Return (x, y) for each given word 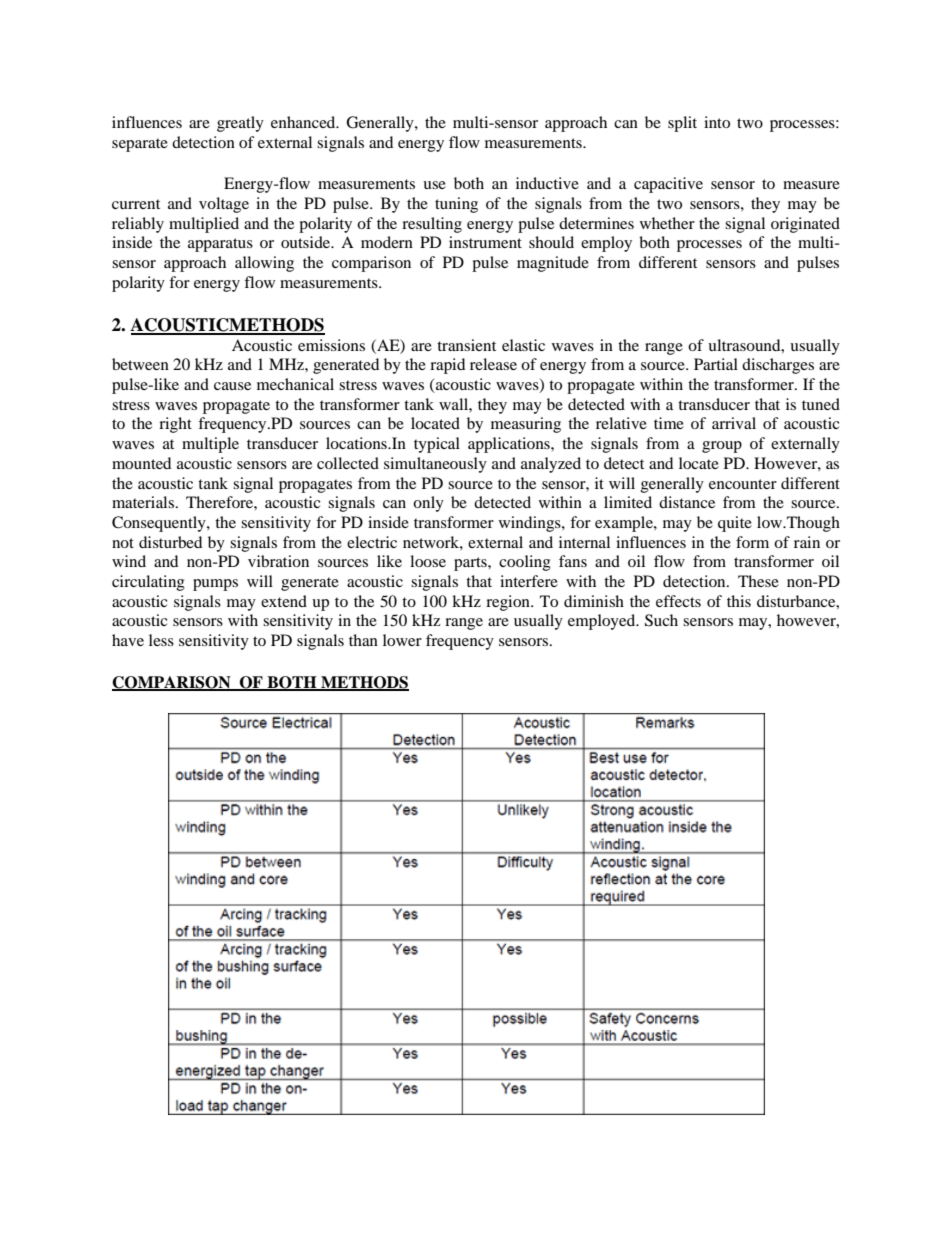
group (722, 447)
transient (466, 345)
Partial (716, 364)
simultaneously (435, 465)
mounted (141, 463)
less (161, 640)
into (717, 122)
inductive (547, 183)
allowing (264, 264)
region (509, 603)
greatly (240, 124)
